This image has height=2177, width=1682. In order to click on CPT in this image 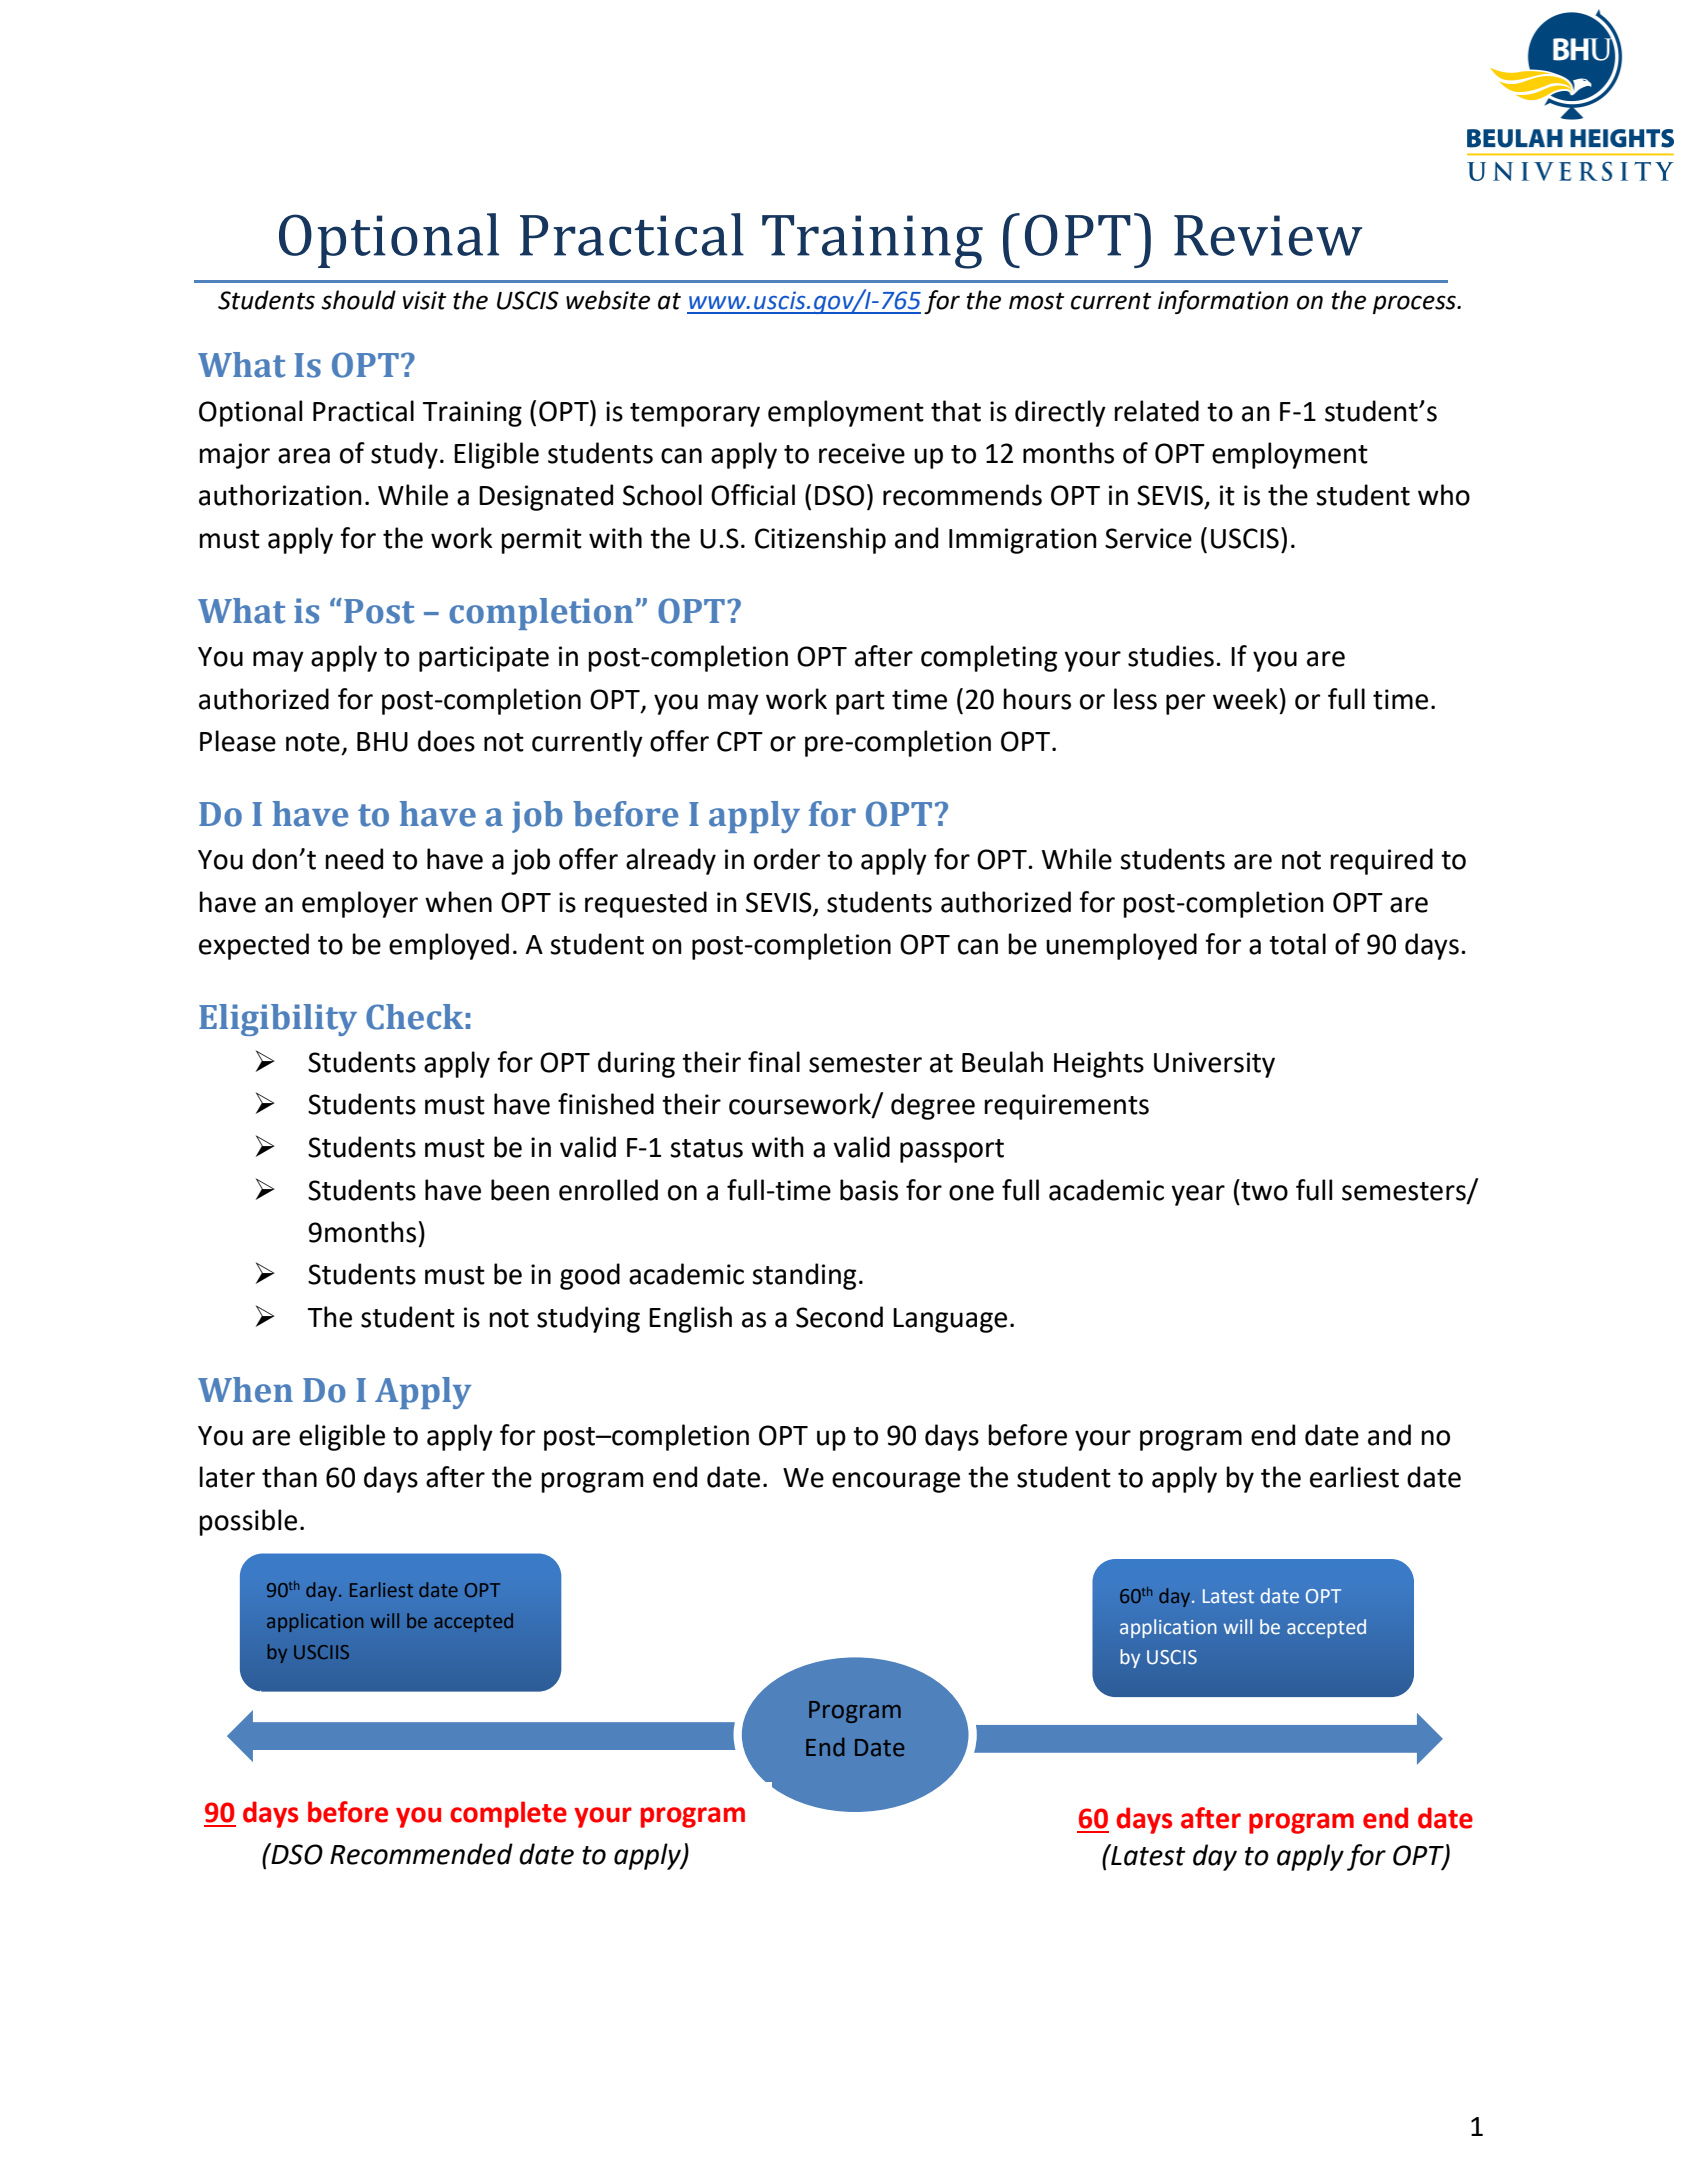, I will do `click(740, 741)`.
